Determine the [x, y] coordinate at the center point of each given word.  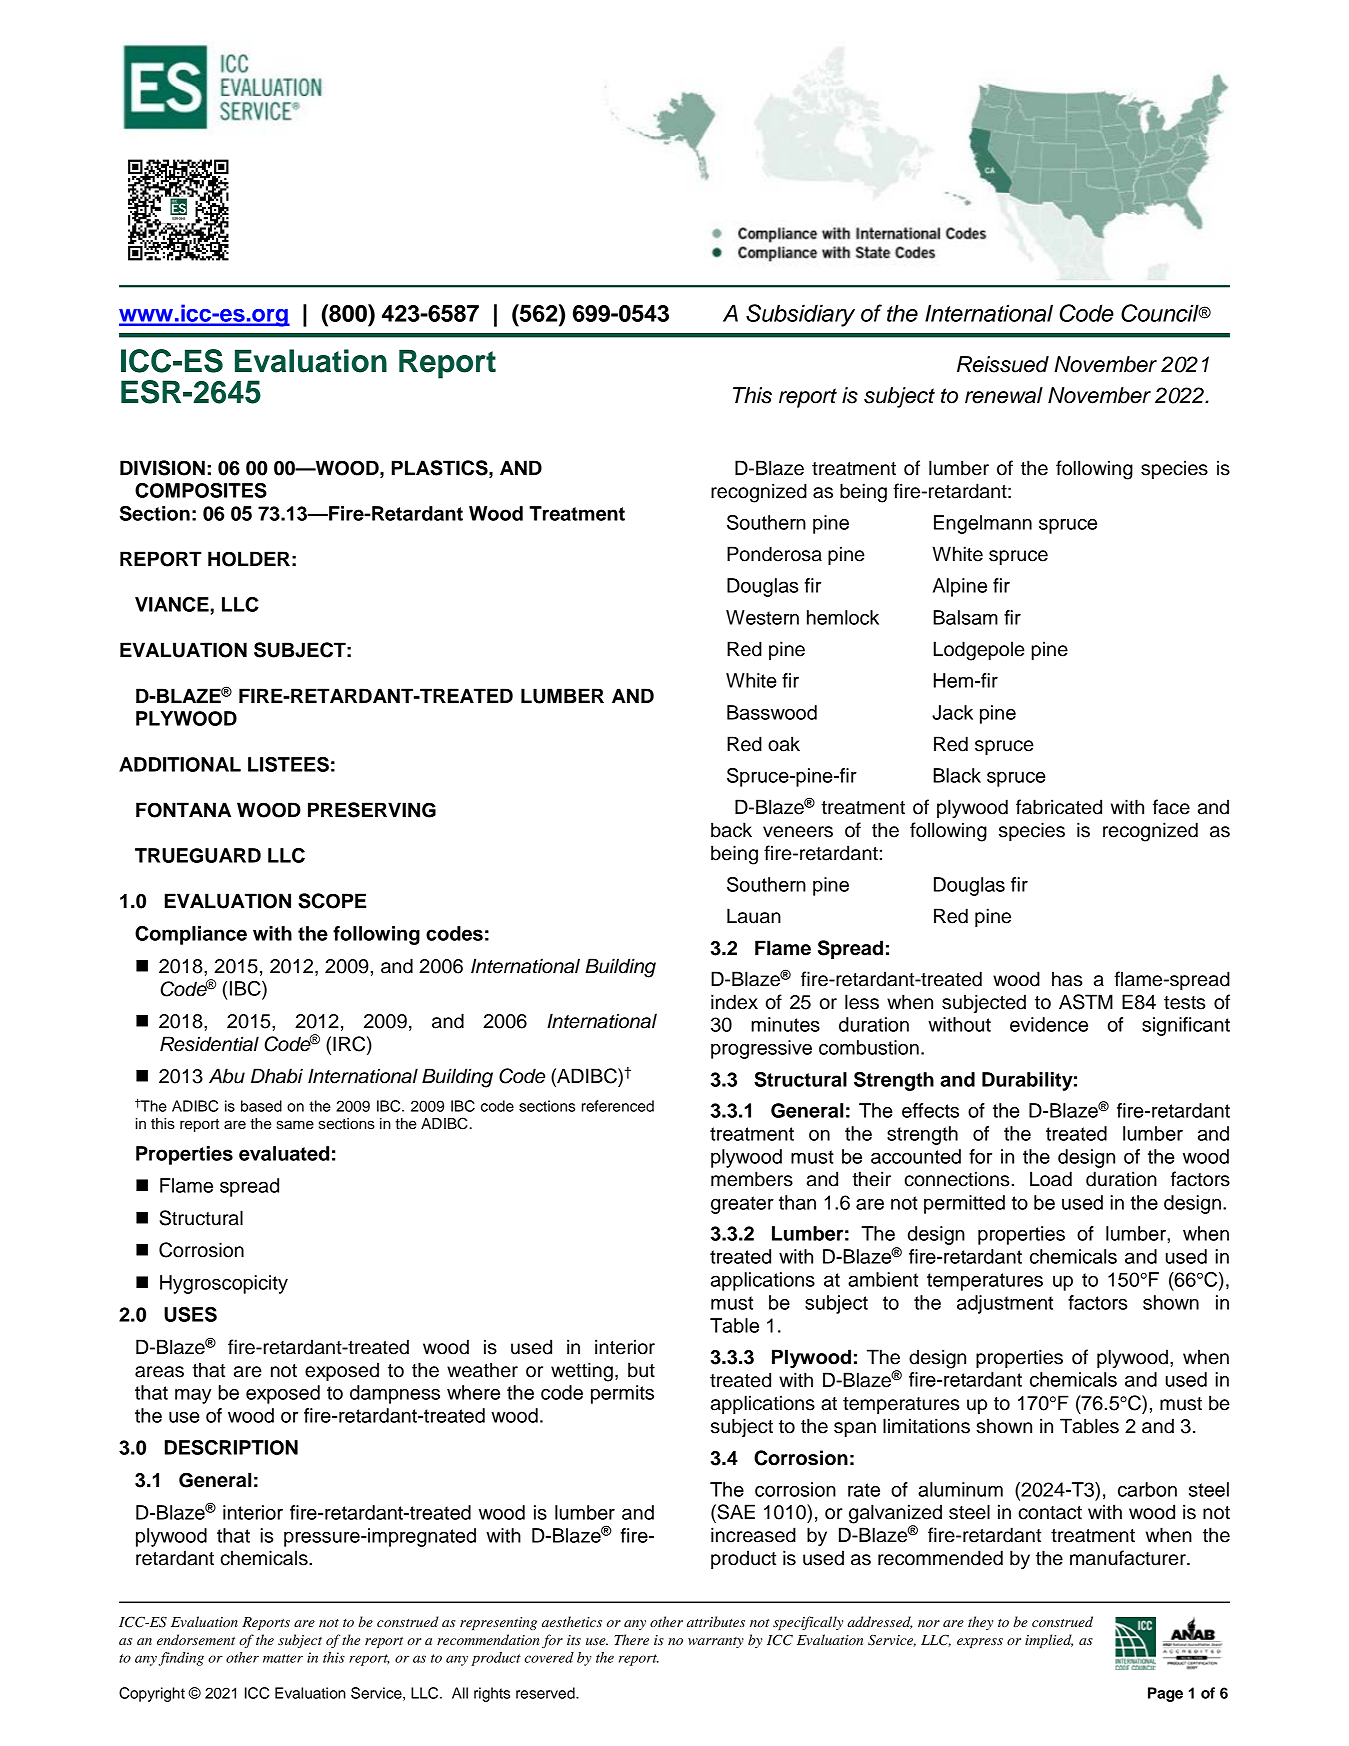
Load [1051, 1179]
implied [1049, 1641]
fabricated [1059, 807]
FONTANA [183, 810]
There [631, 1639]
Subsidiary [800, 315]
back [731, 830]
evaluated [284, 1153]
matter [283, 1658]
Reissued [1003, 364]
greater [742, 1205]
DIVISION [162, 468]
